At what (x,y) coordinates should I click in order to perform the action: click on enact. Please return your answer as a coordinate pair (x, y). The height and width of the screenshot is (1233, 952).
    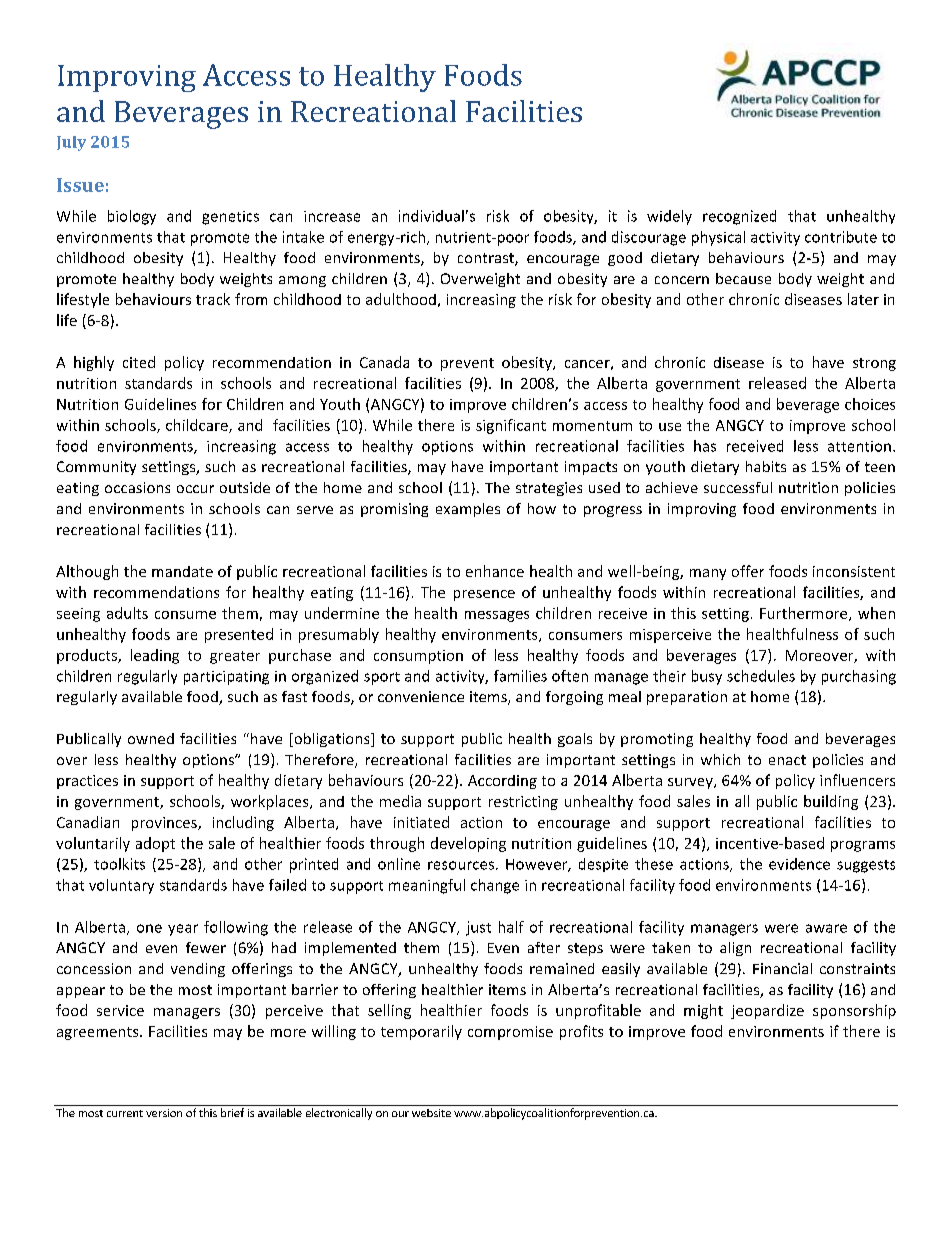
    Looking at the image, I should click on (787, 760).
